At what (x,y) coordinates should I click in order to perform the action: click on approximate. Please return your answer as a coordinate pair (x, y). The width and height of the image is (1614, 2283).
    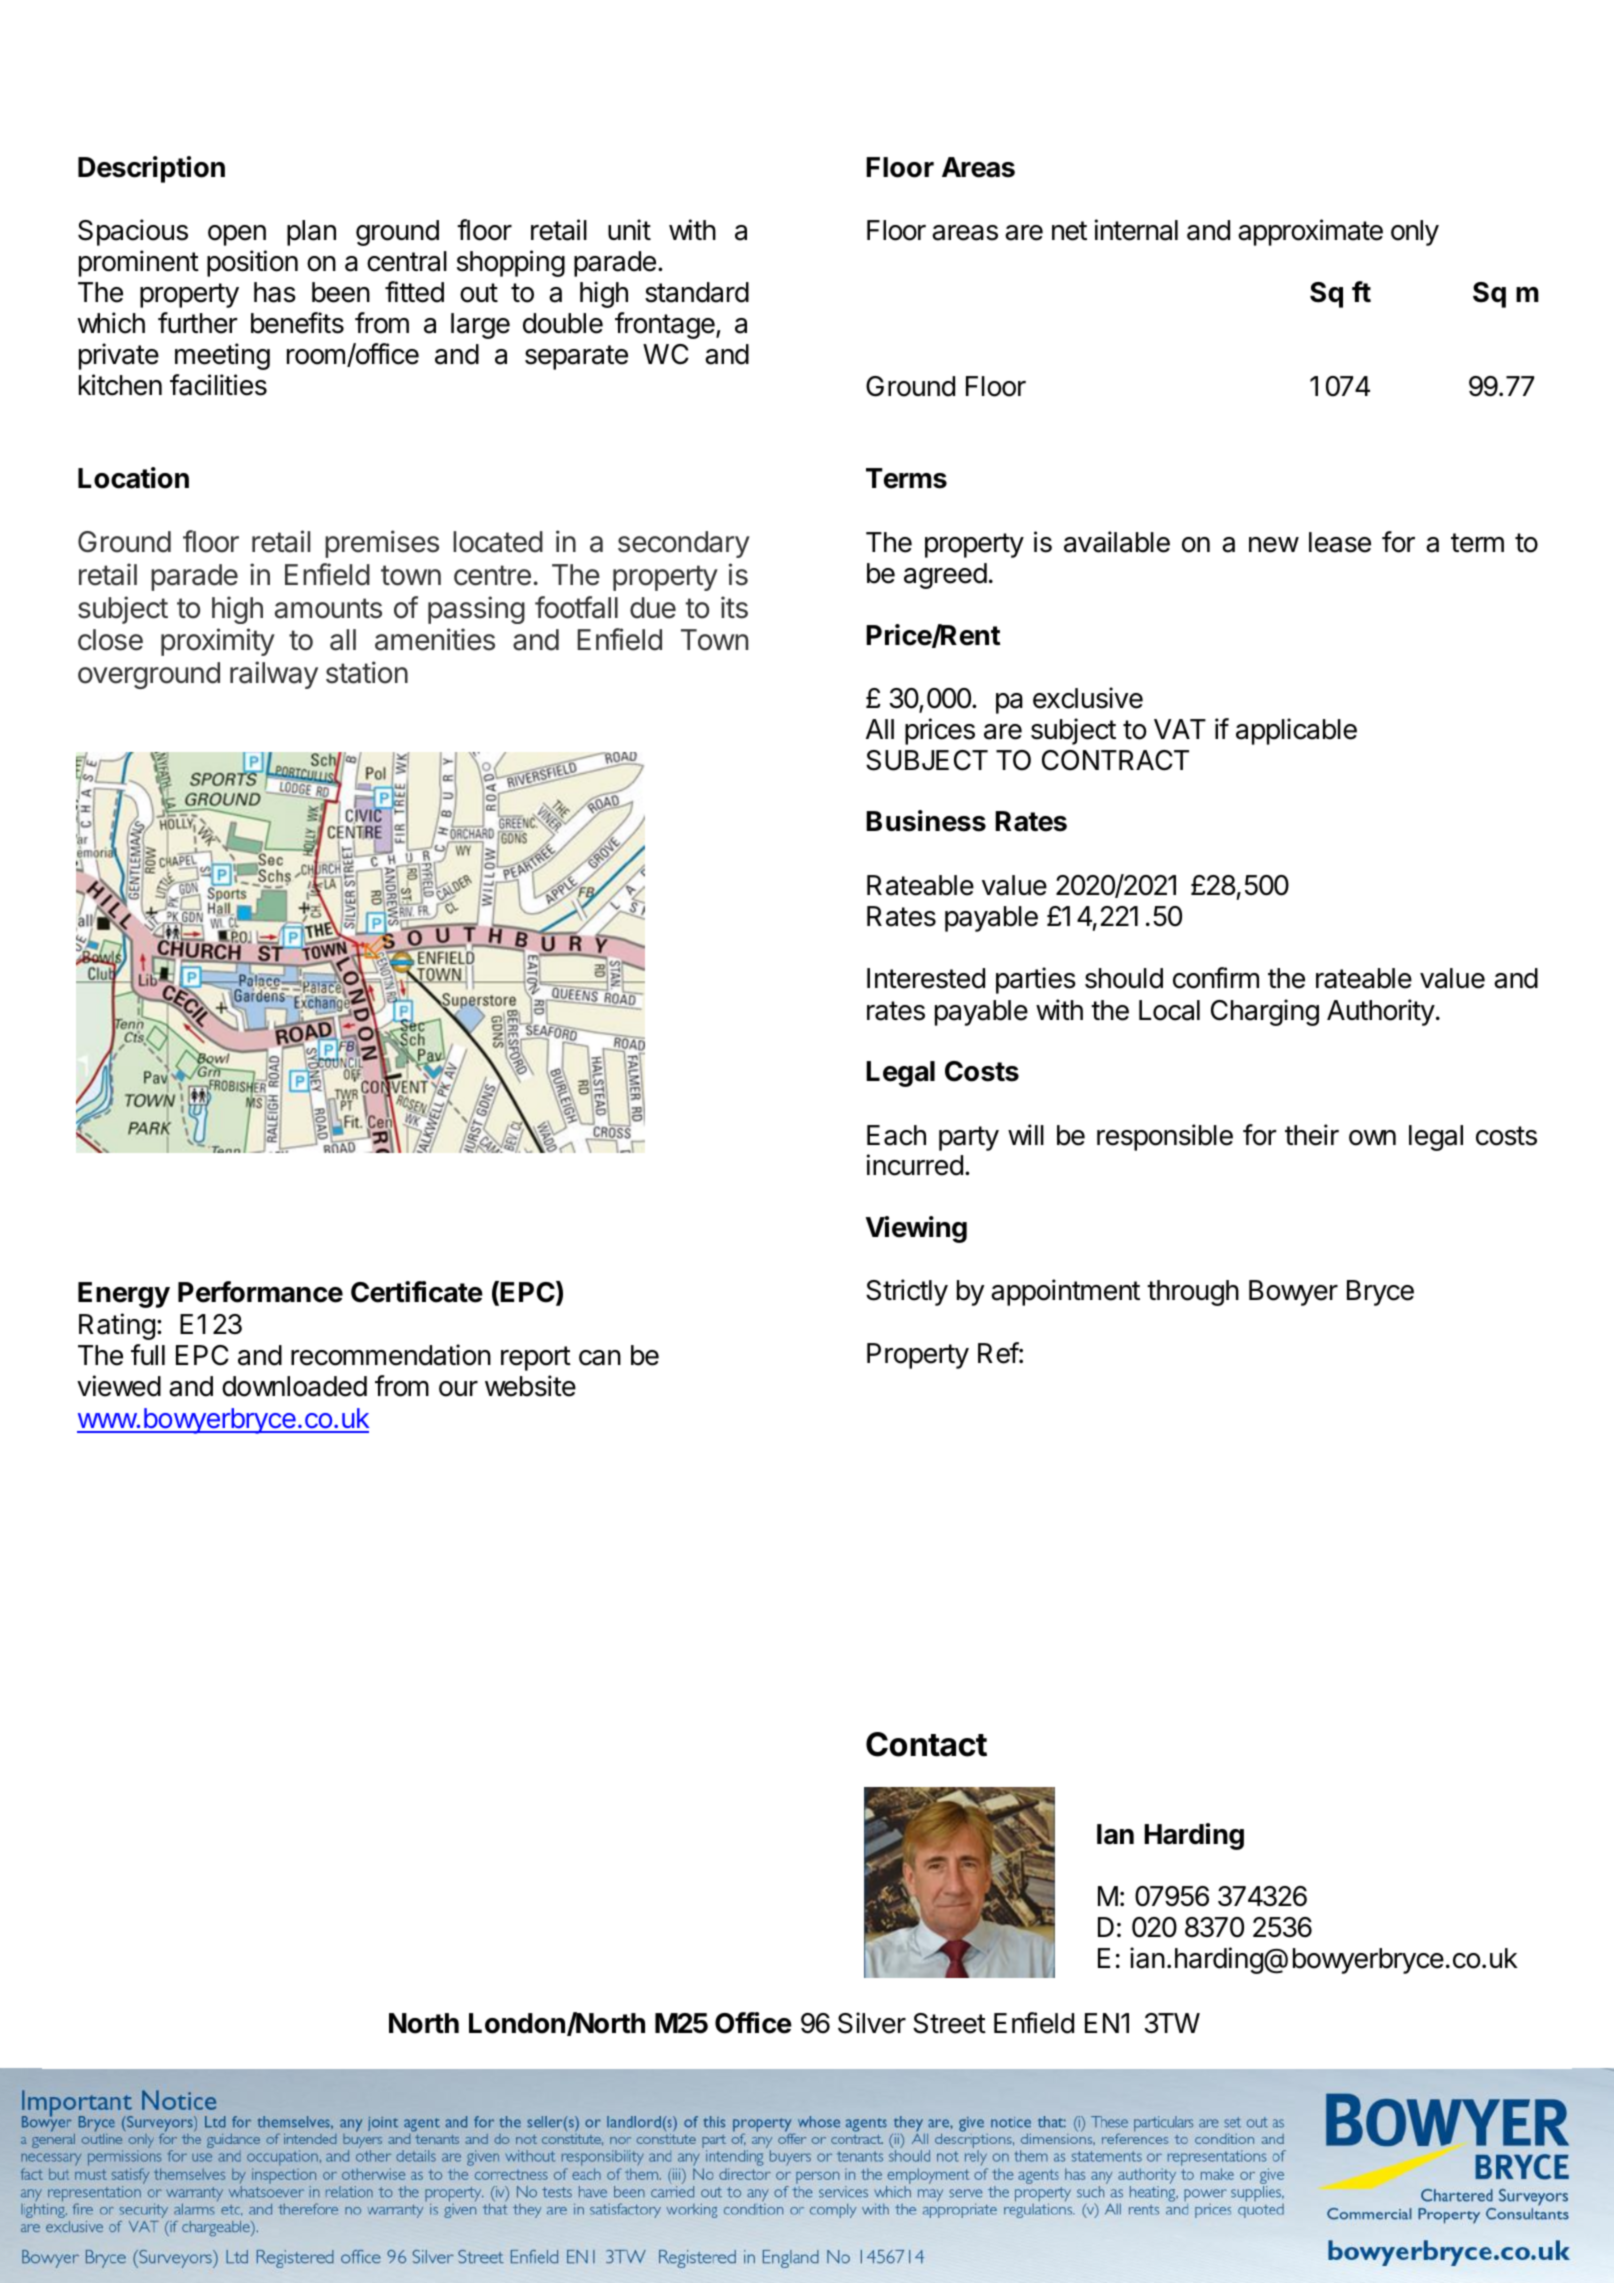
    Looking at the image, I should click on (1310, 232).
